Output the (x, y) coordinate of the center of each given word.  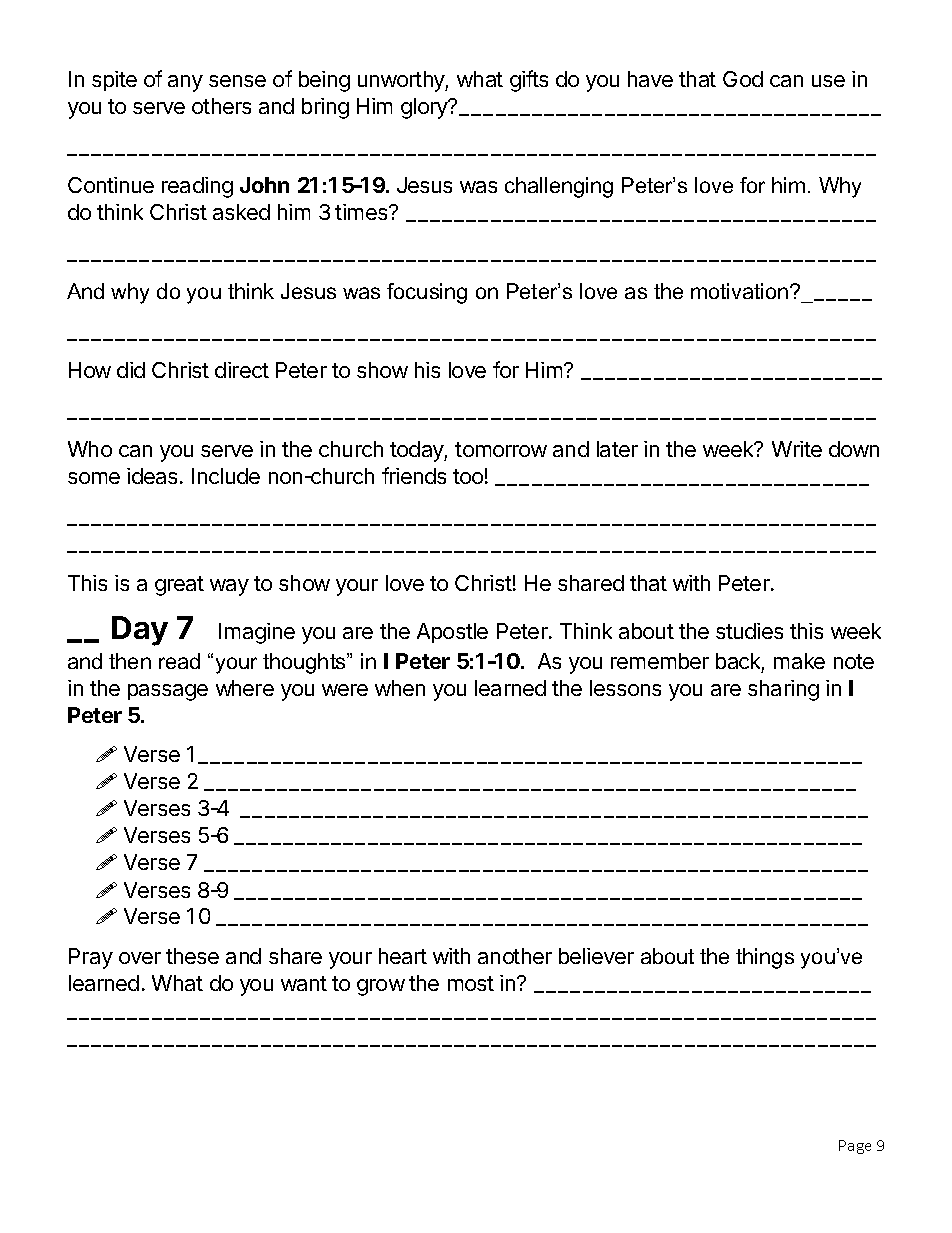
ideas (152, 476)
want (304, 983)
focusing (427, 293)
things (765, 958)
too (468, 476)
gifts (529, 81)
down (854, 449)
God (743, 79)
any (185, 83)
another (515, 956)
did (131, 370)
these (192, 956)
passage (168, 692)
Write (797, 449)
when (400, 688)
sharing (783, 690)
